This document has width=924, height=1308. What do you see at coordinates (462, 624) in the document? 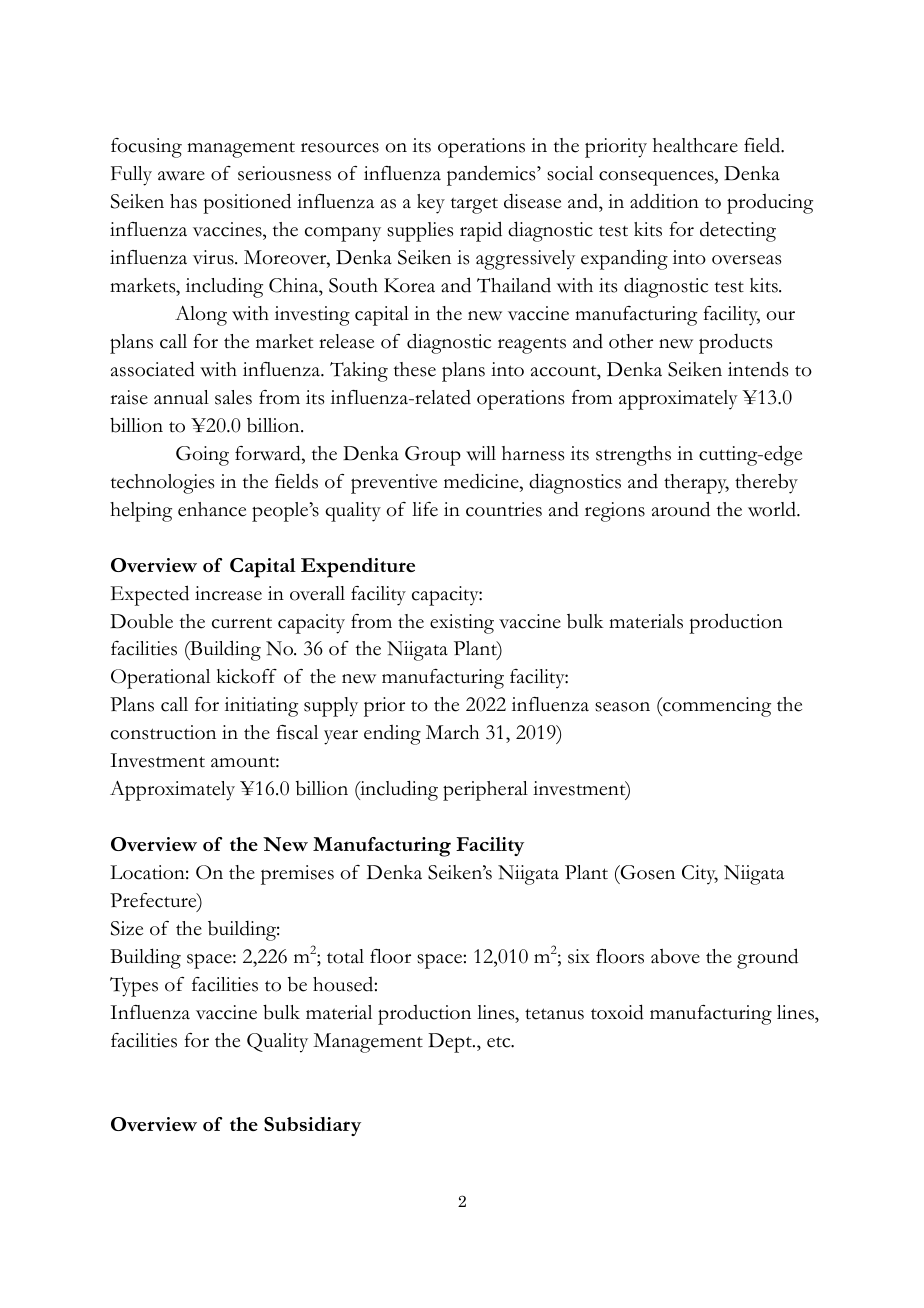
I see `existing` at bounding box center [462, 624].
